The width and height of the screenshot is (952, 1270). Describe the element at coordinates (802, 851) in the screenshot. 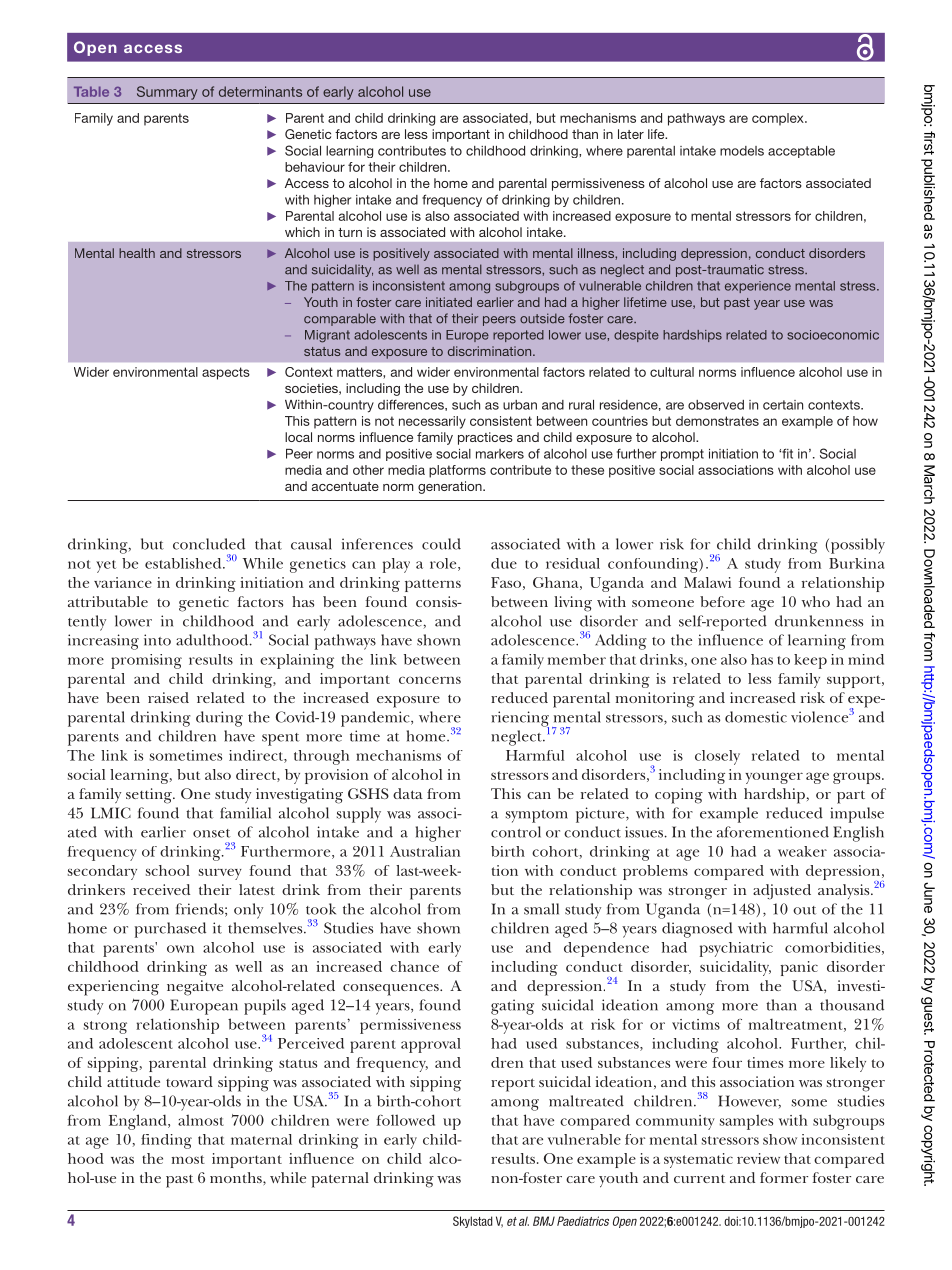

I see `weaker` at that location.
